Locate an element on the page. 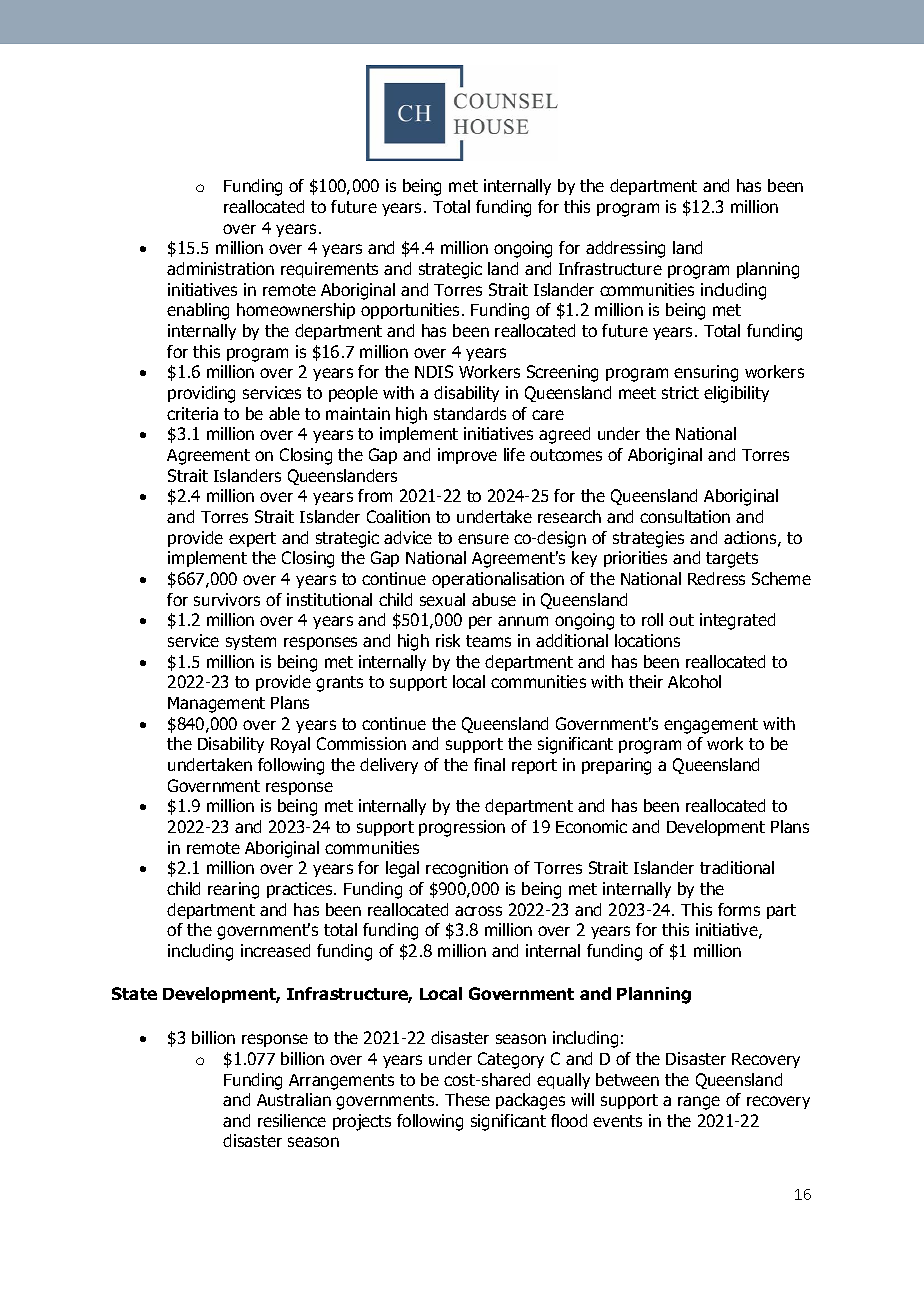  Alcohol is located at coordinates (694, 681).
